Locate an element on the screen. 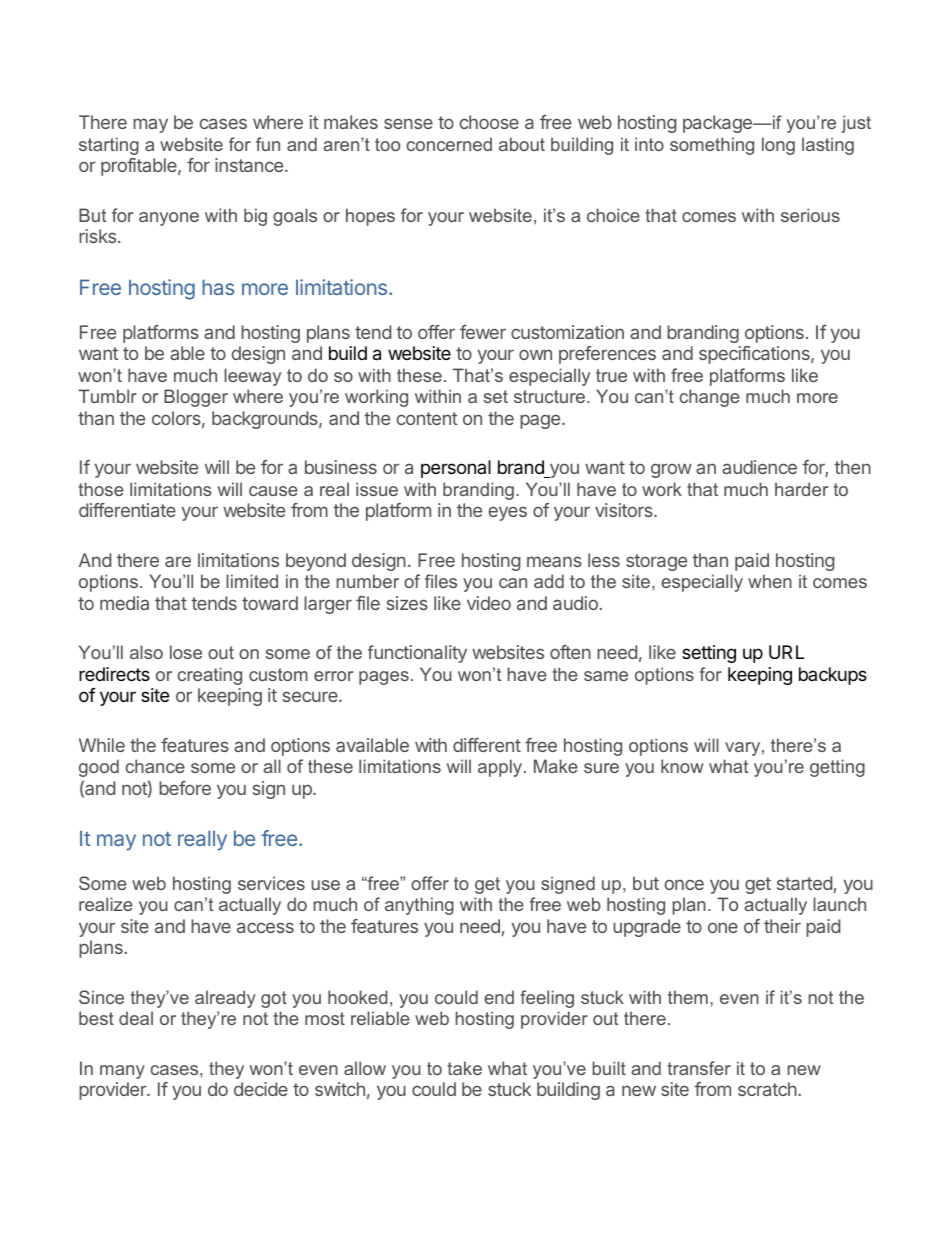  long is located at coordinates (778, 146).
